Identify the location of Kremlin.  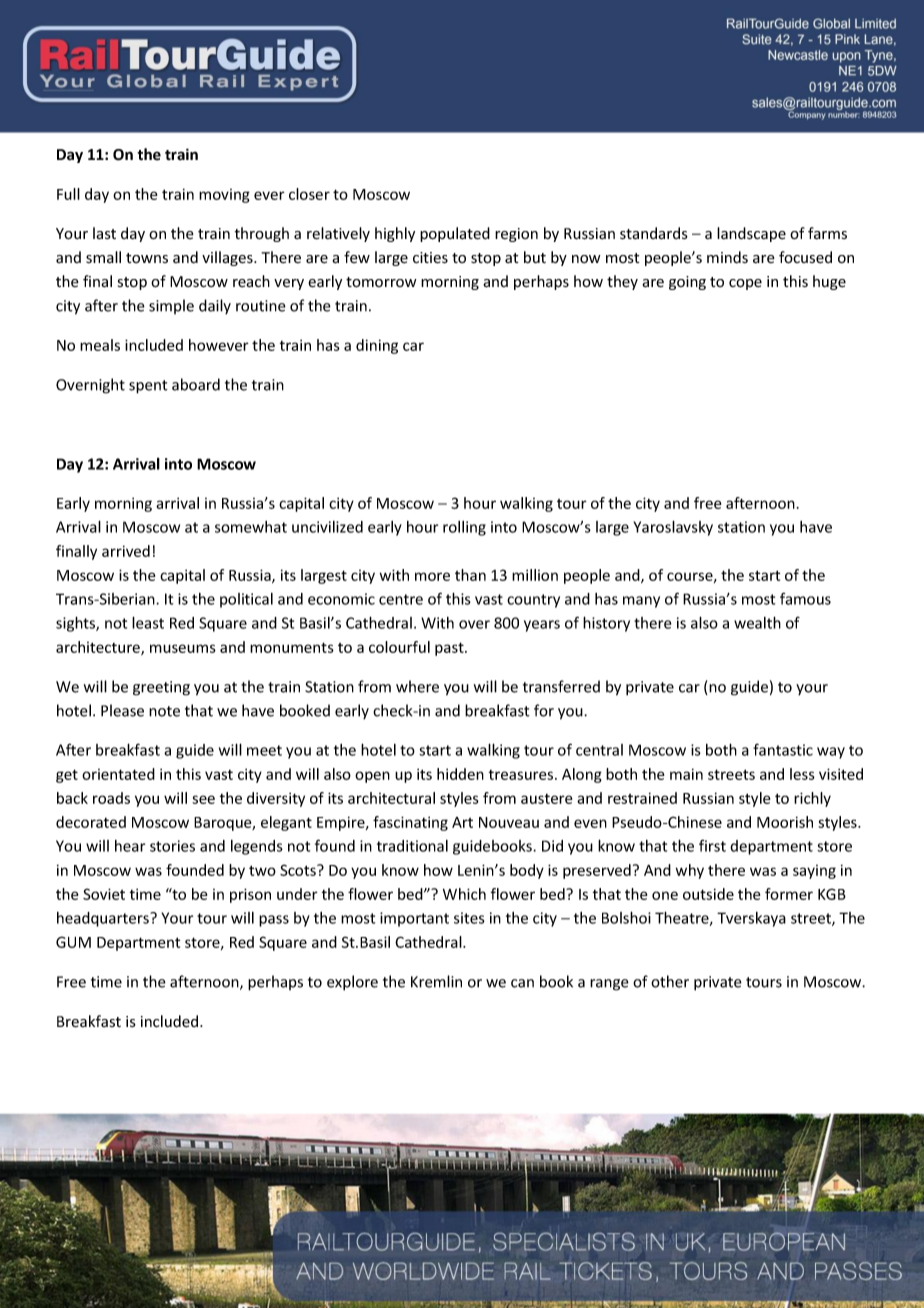
(436, 981).
